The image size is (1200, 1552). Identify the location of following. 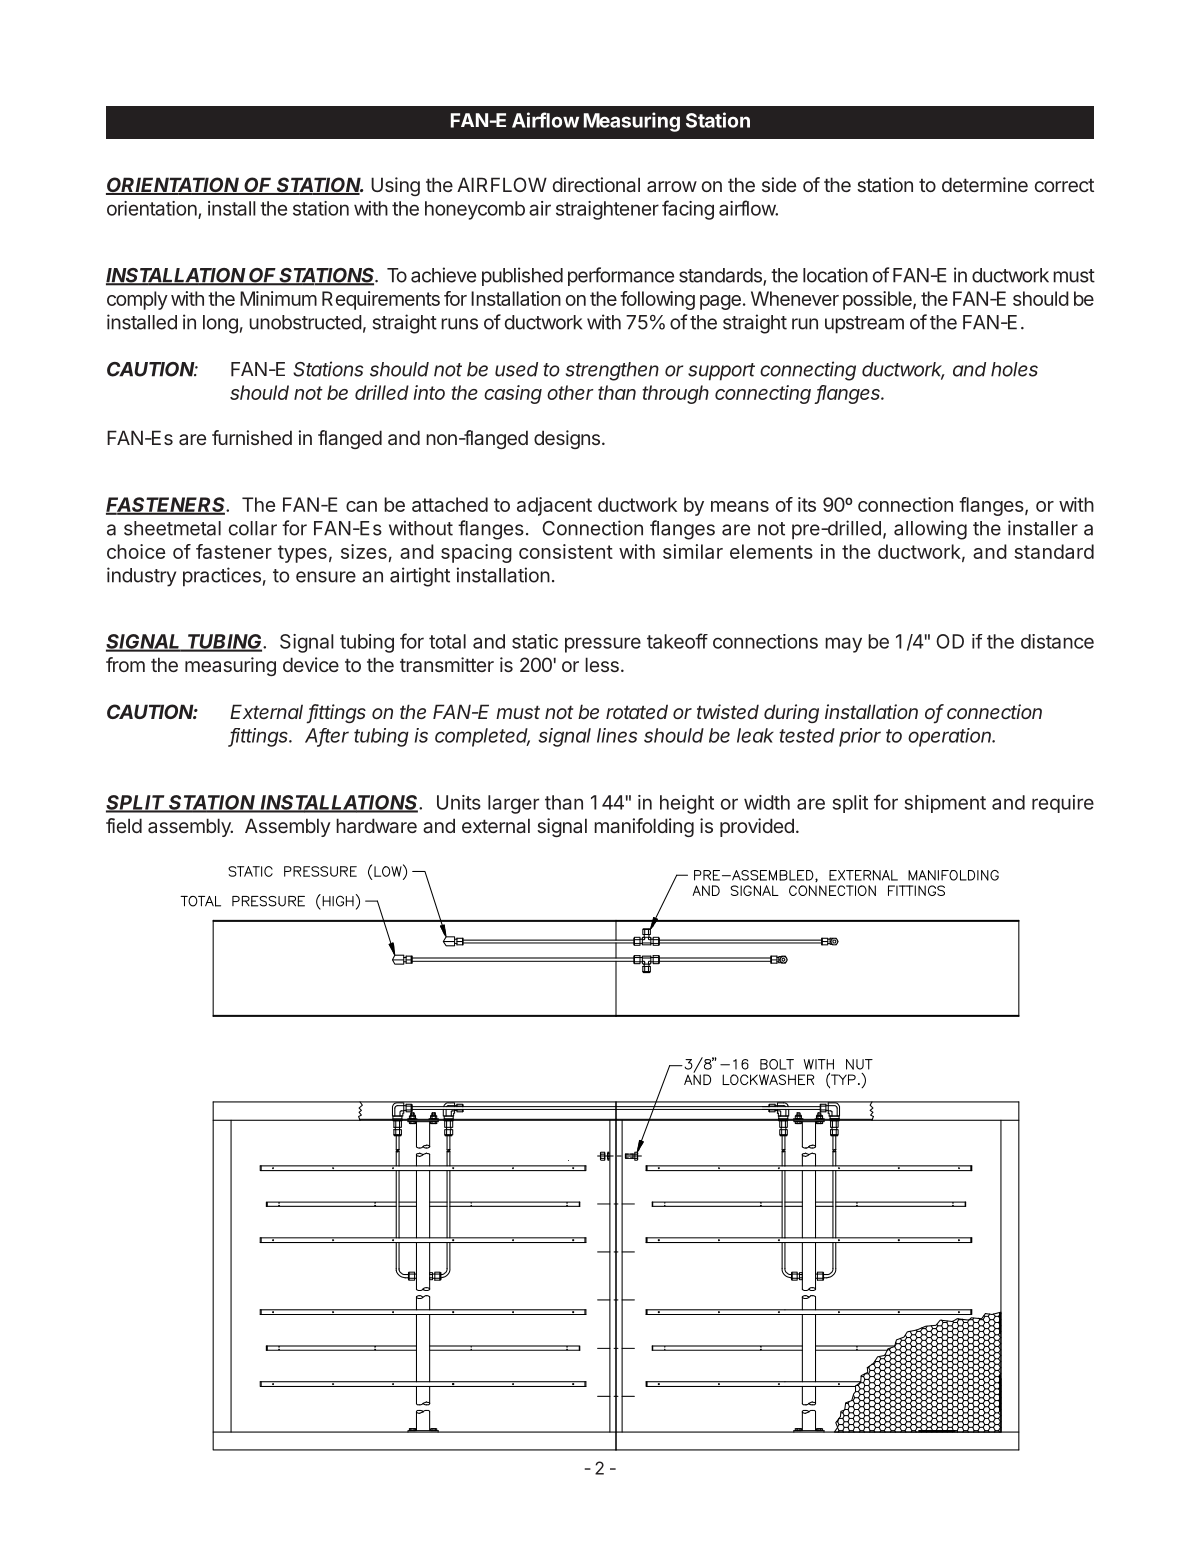
(657, 300).
